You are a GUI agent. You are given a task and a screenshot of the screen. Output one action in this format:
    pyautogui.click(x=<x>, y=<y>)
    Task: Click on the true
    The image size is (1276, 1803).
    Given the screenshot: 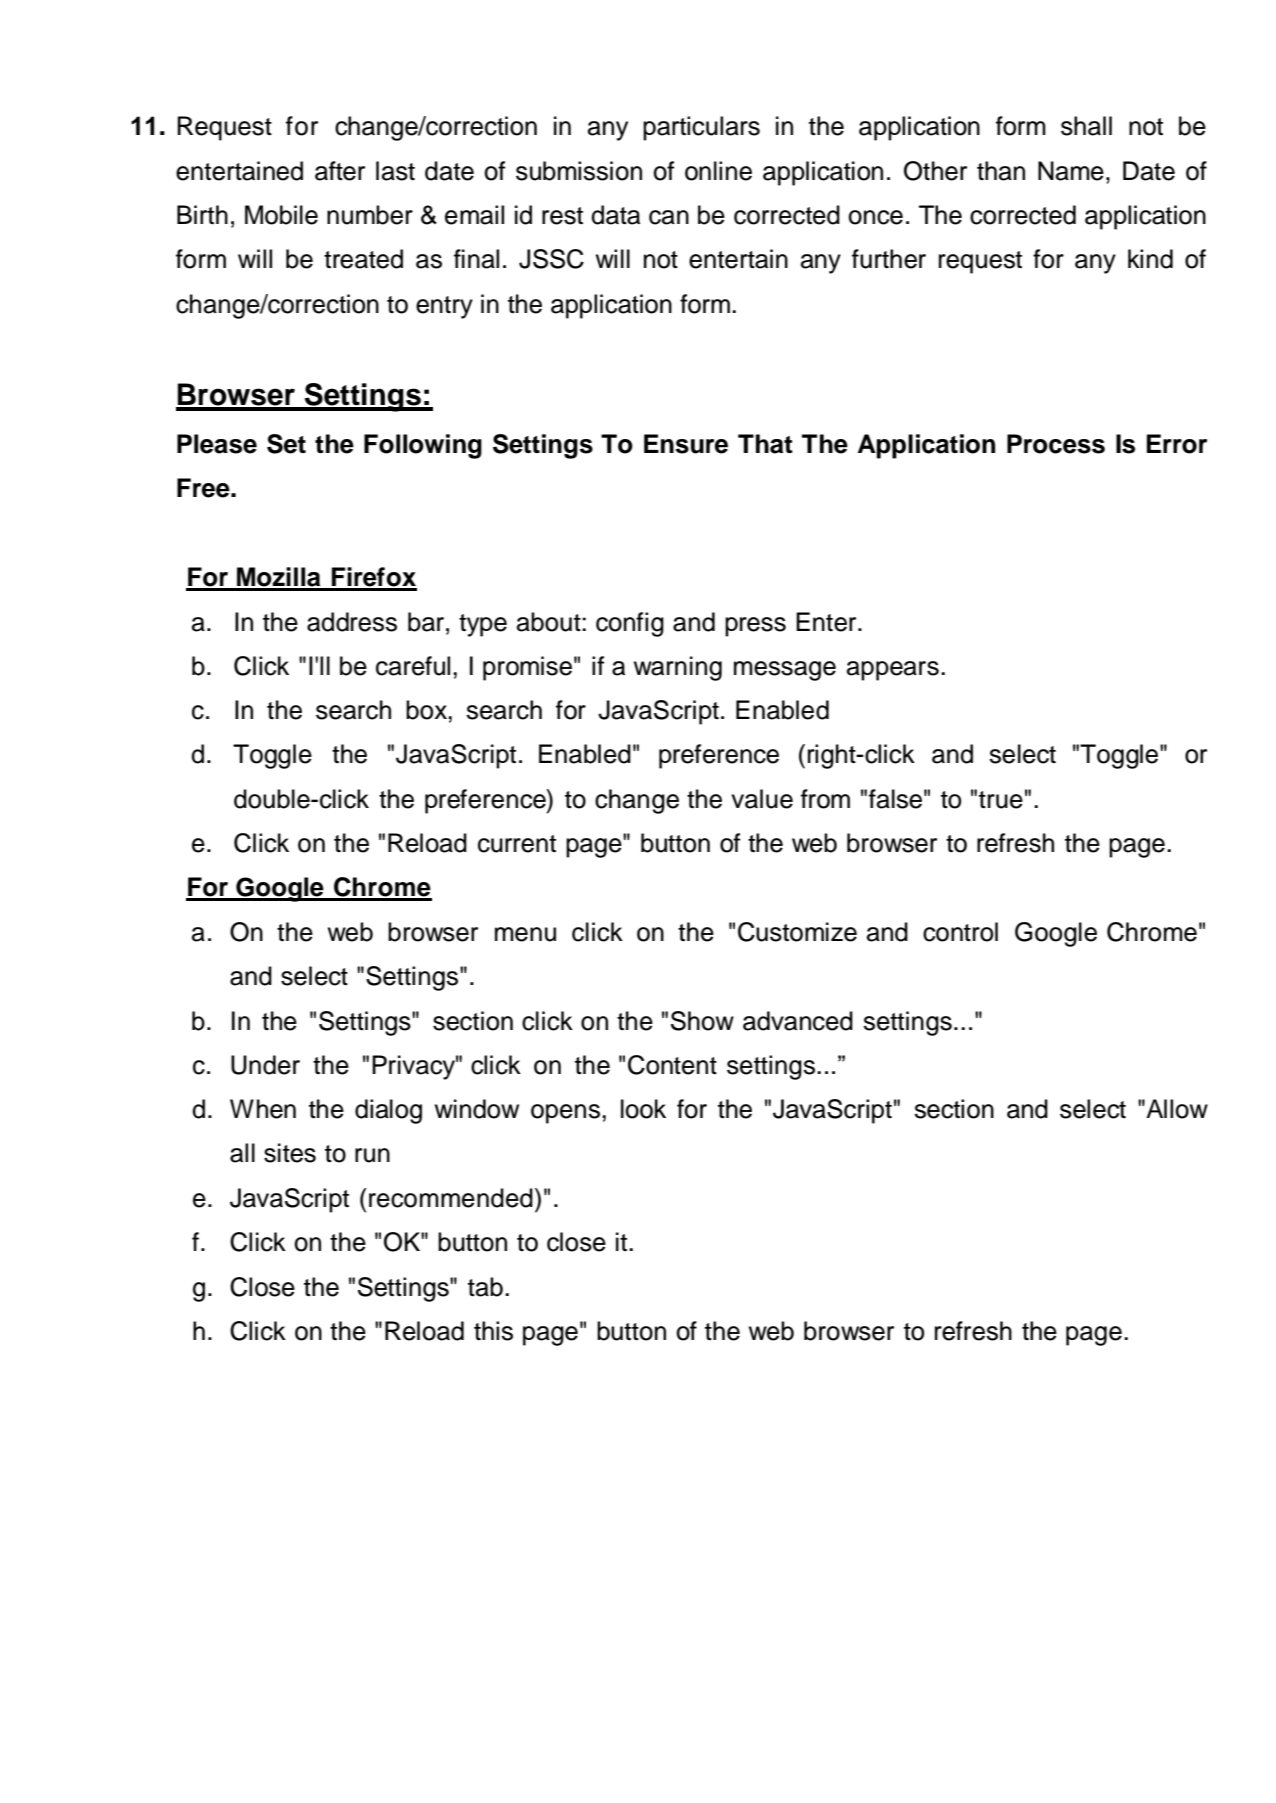 What is the action you would take?
    pyautogui.click(x=1001, y=800)
